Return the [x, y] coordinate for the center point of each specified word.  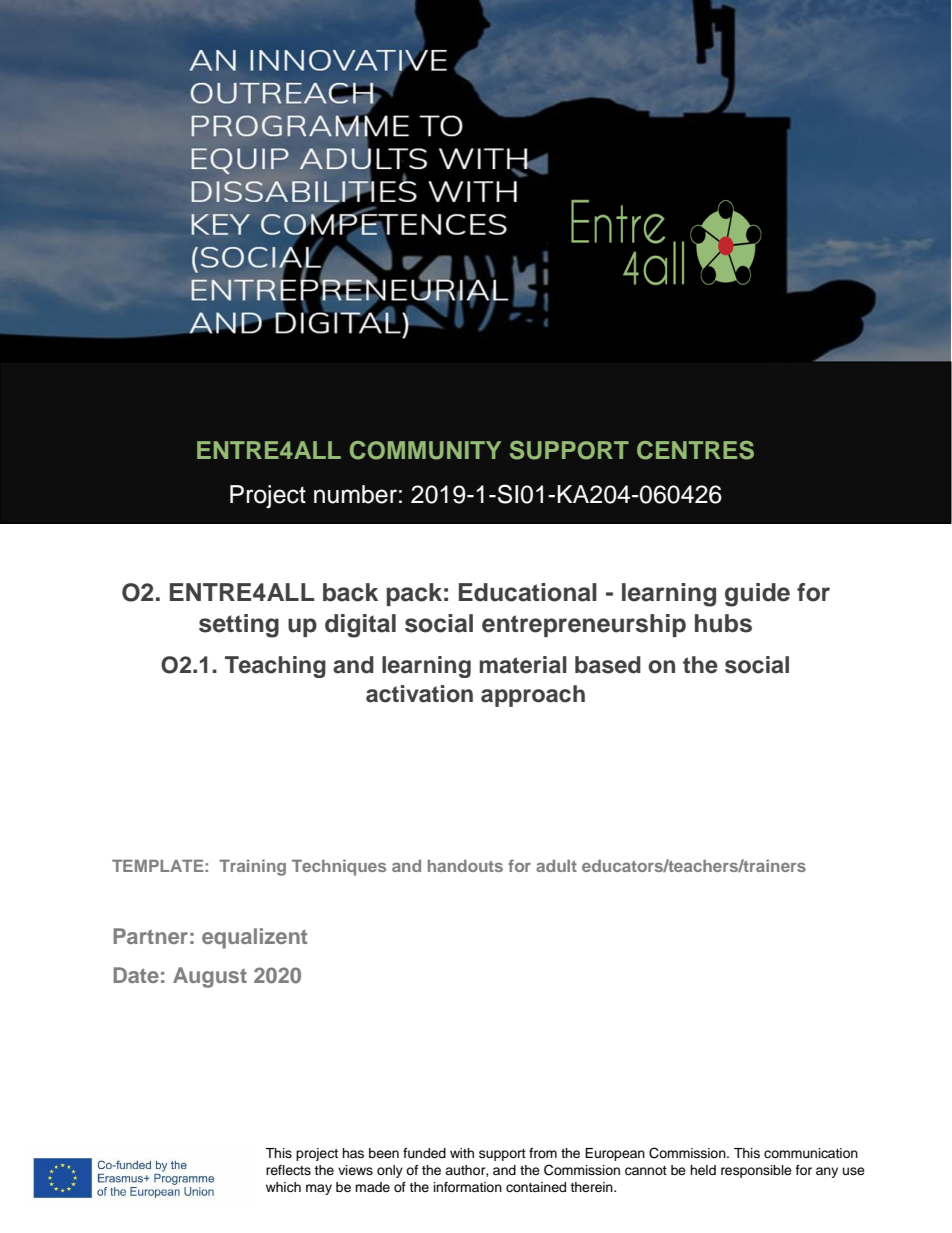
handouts [465, 866]
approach [533, 696]
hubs [723, 623]
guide [757, 595]
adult [556, 866]
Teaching [275, 667]
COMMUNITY [425, 450]
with [462, 1153]
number [355, 494]
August [210, 977]
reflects [288, 1170]
